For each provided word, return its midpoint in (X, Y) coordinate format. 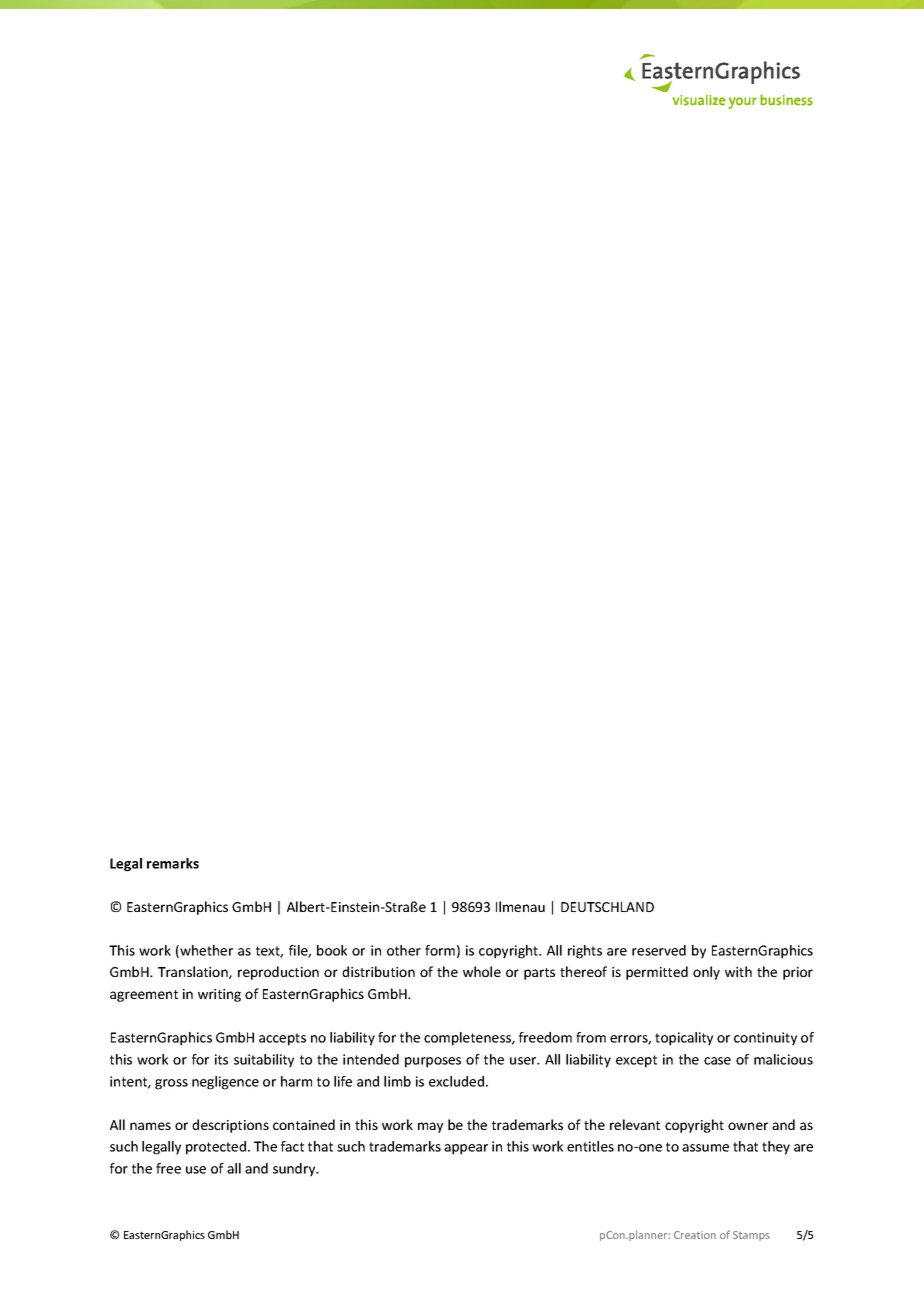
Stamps (751, 1236)
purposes (433, 1062)
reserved (659, 950)
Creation (695, 1235)
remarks (173, 863)
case (717, 1061)
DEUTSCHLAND (607, 907)
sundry (295, 1170)
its (221, 1059)
